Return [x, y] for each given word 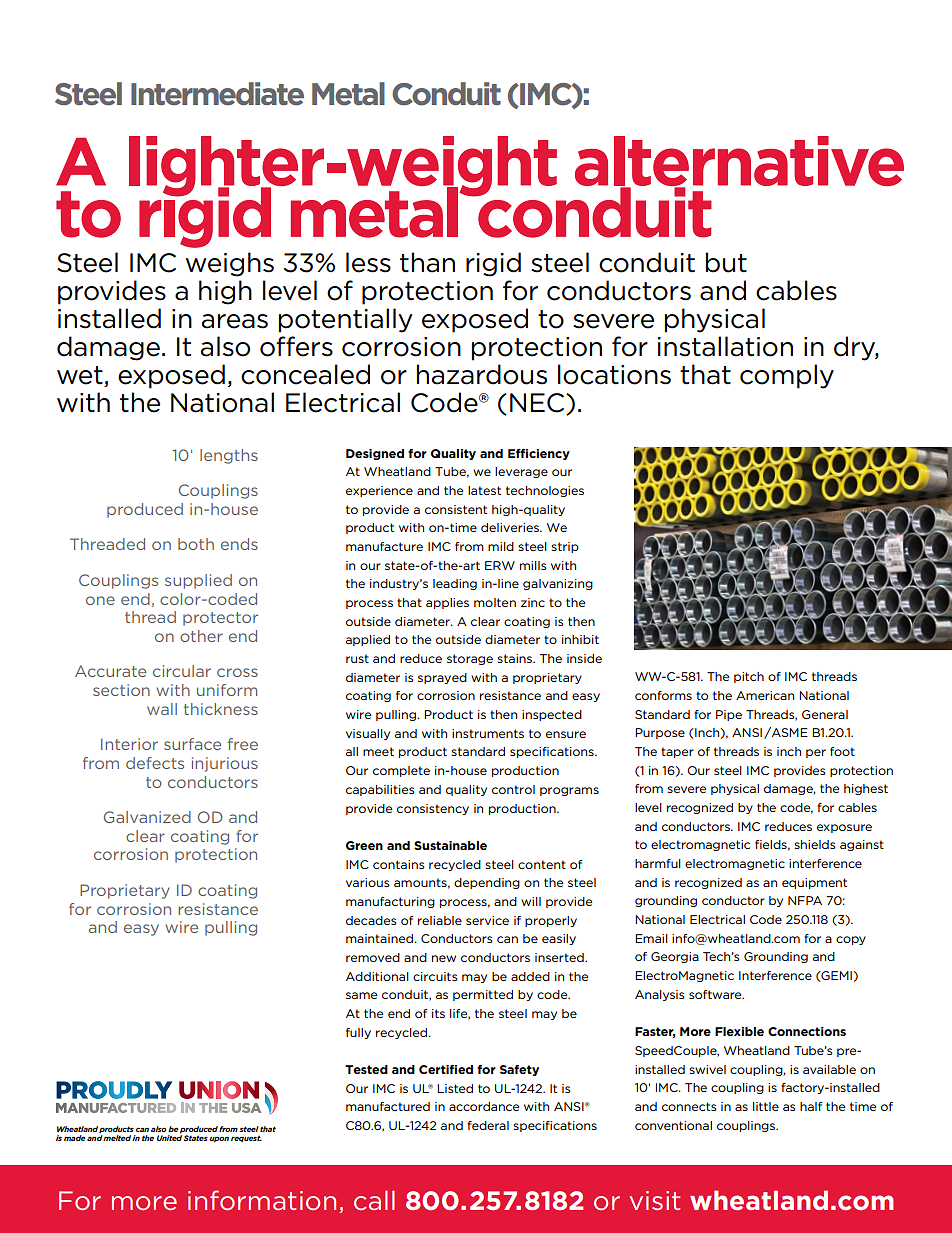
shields [815, 844]
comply [787, 376]
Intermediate [217, 94]
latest [484, 490]
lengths [229, 456]
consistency [433, 809]
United [169, 1137]
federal [488, 1125]
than [427, 262]
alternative [739, 162]
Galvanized [147, 817]
